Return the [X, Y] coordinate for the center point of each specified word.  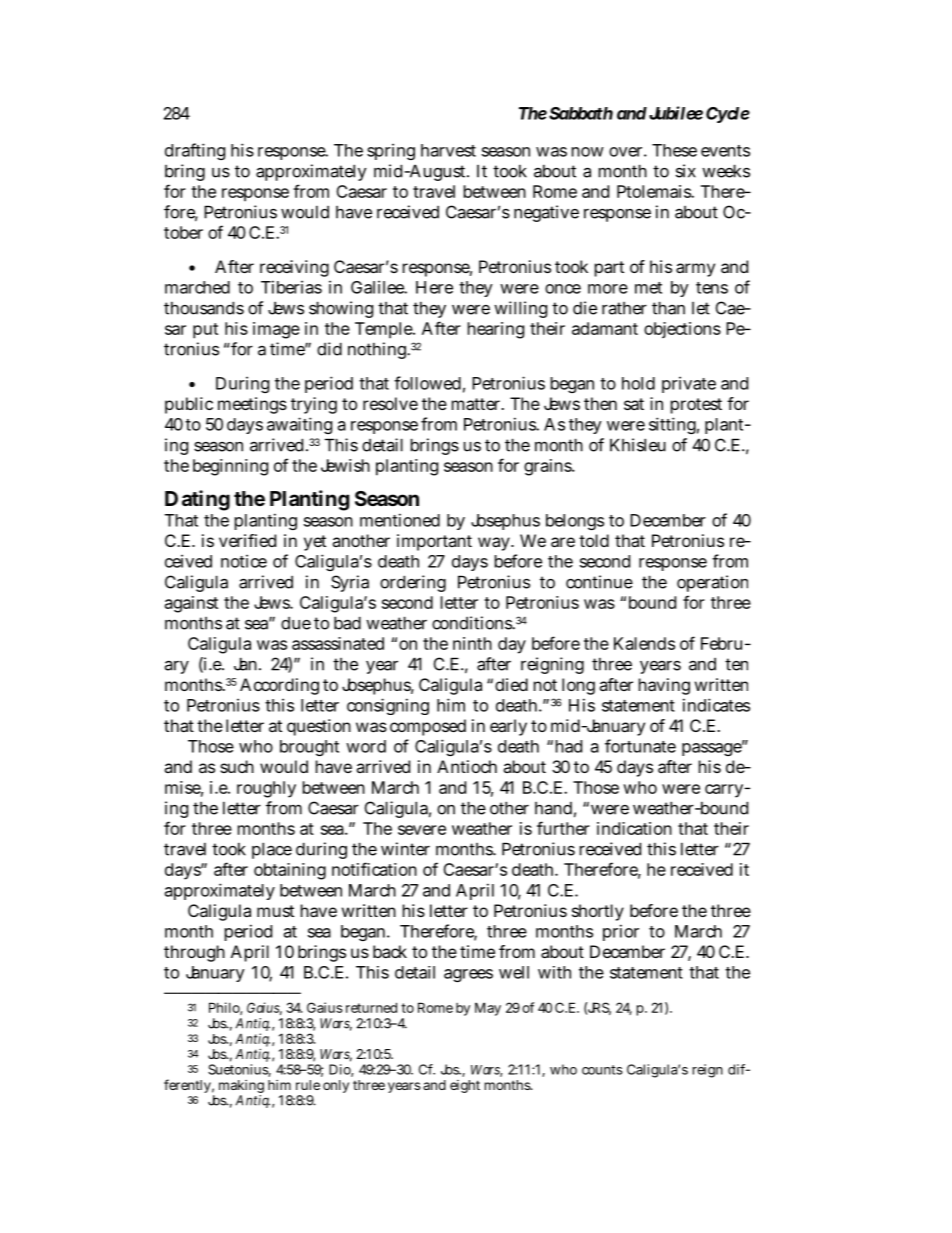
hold [638, 383]
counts [602, 1070]
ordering [413, 583]
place [272, 850]
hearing [496, 330]
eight [465, 1086]
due [296, 623]
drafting [195, 151]
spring [391, 151]
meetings [252, 405]
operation [712, 583]
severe [422, 830]
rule [308, 1085]
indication [634, 828]
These [674, 150]
